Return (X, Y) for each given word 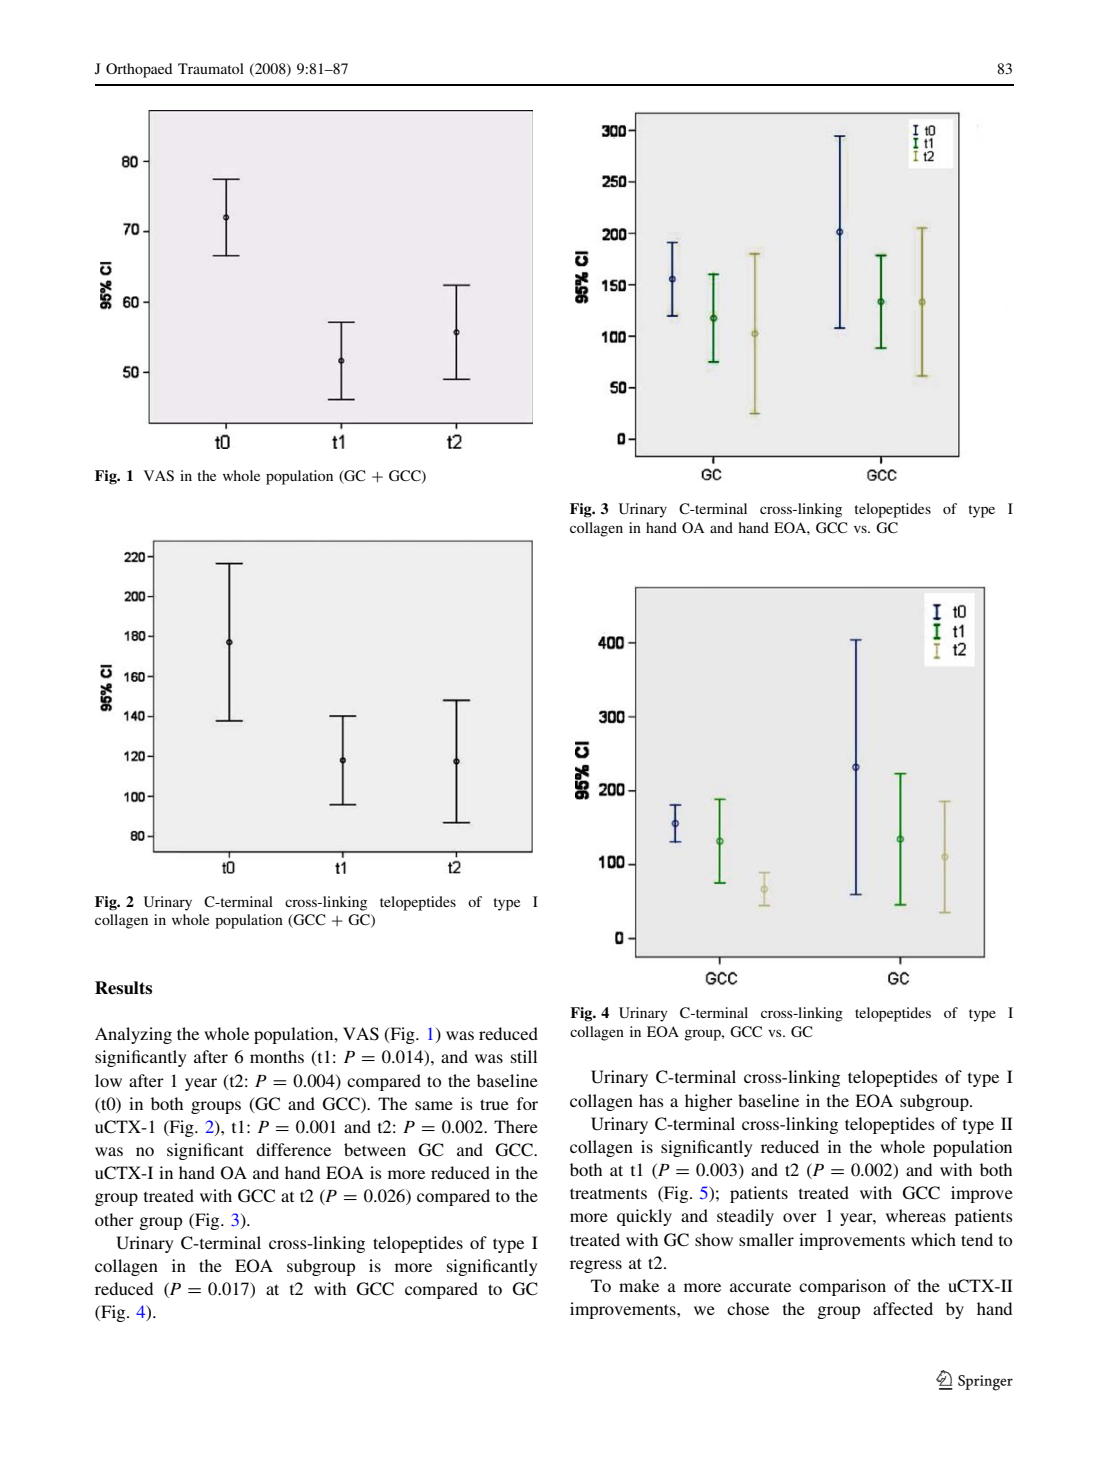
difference (293, 1149)
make (639, 1285)
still (524, 1056)
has (651, 1100)
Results (123, 988)
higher (709, 1102)
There (516, 1126)
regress (596, 1266)
